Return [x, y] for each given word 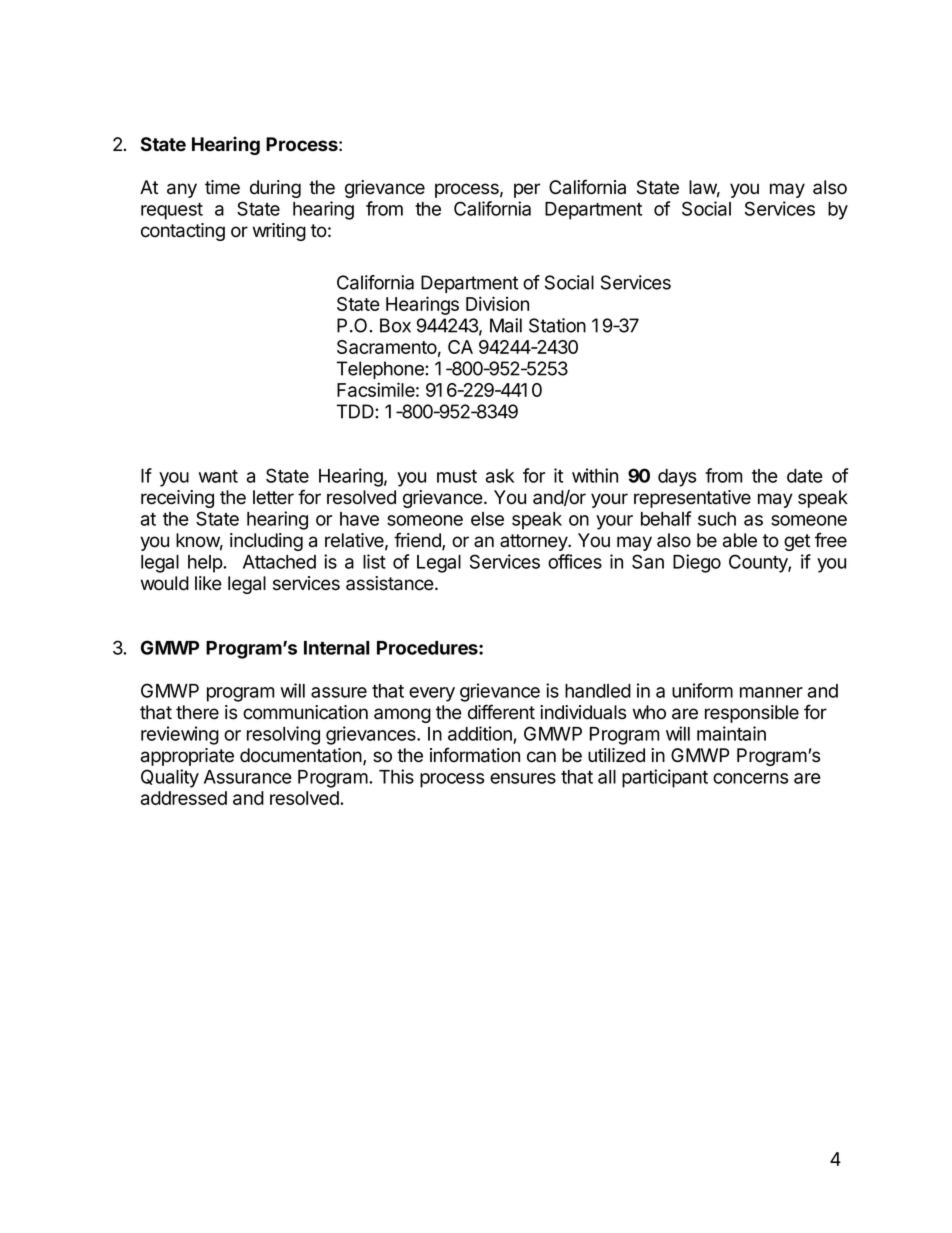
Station [557, 325]
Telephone [381, 370]
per [527, 190]
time [222, 187]
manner [771, 692]
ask [500, 476]
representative [692, 499]
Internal [337, 648]
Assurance [248, 777]
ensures [523, 778]
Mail [506, 325]
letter [273, 497]
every [432, 694]
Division [497, 303]
